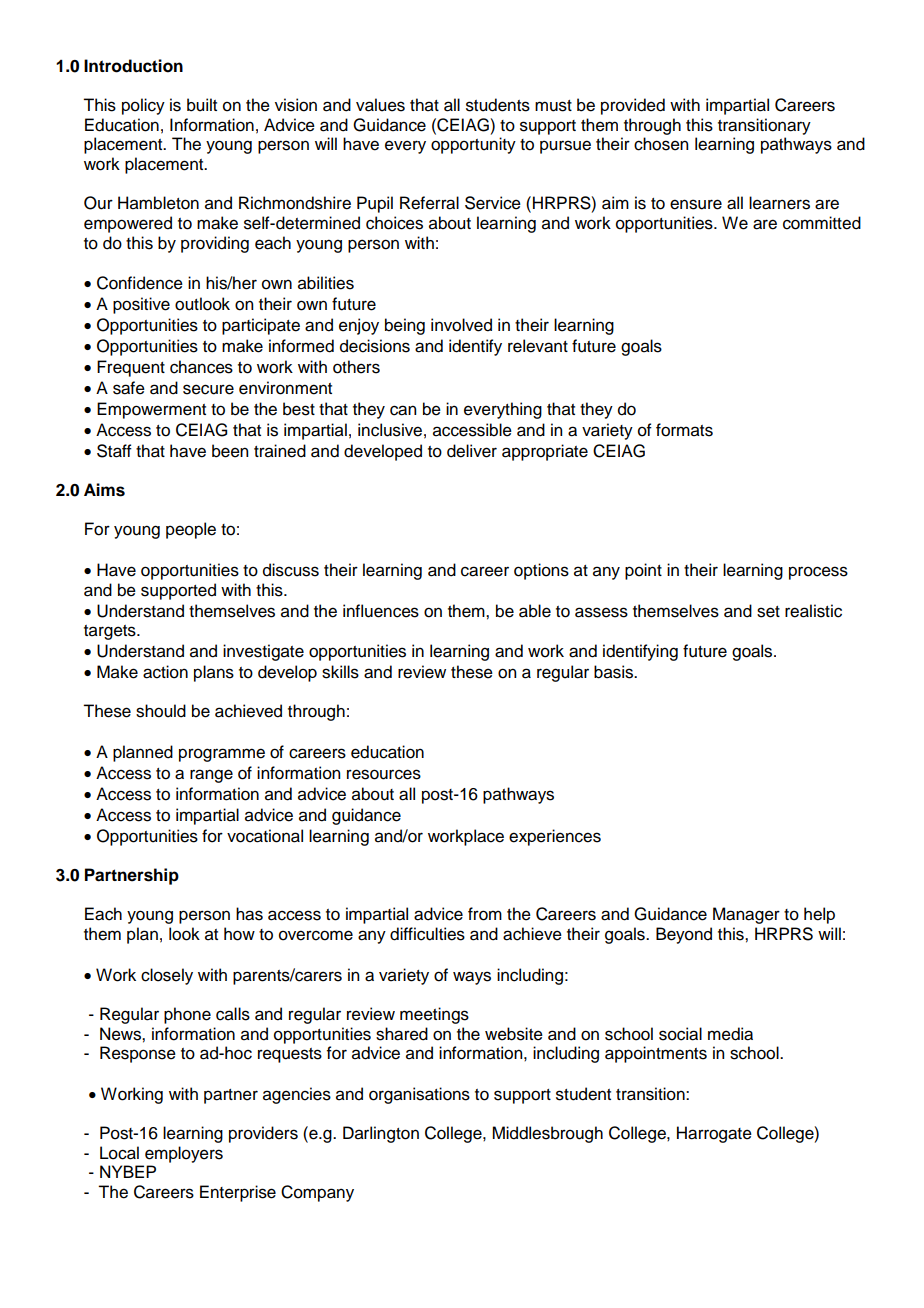 The width and height of the document is (924, 1308). I want to click on able, so click(535, 611).
